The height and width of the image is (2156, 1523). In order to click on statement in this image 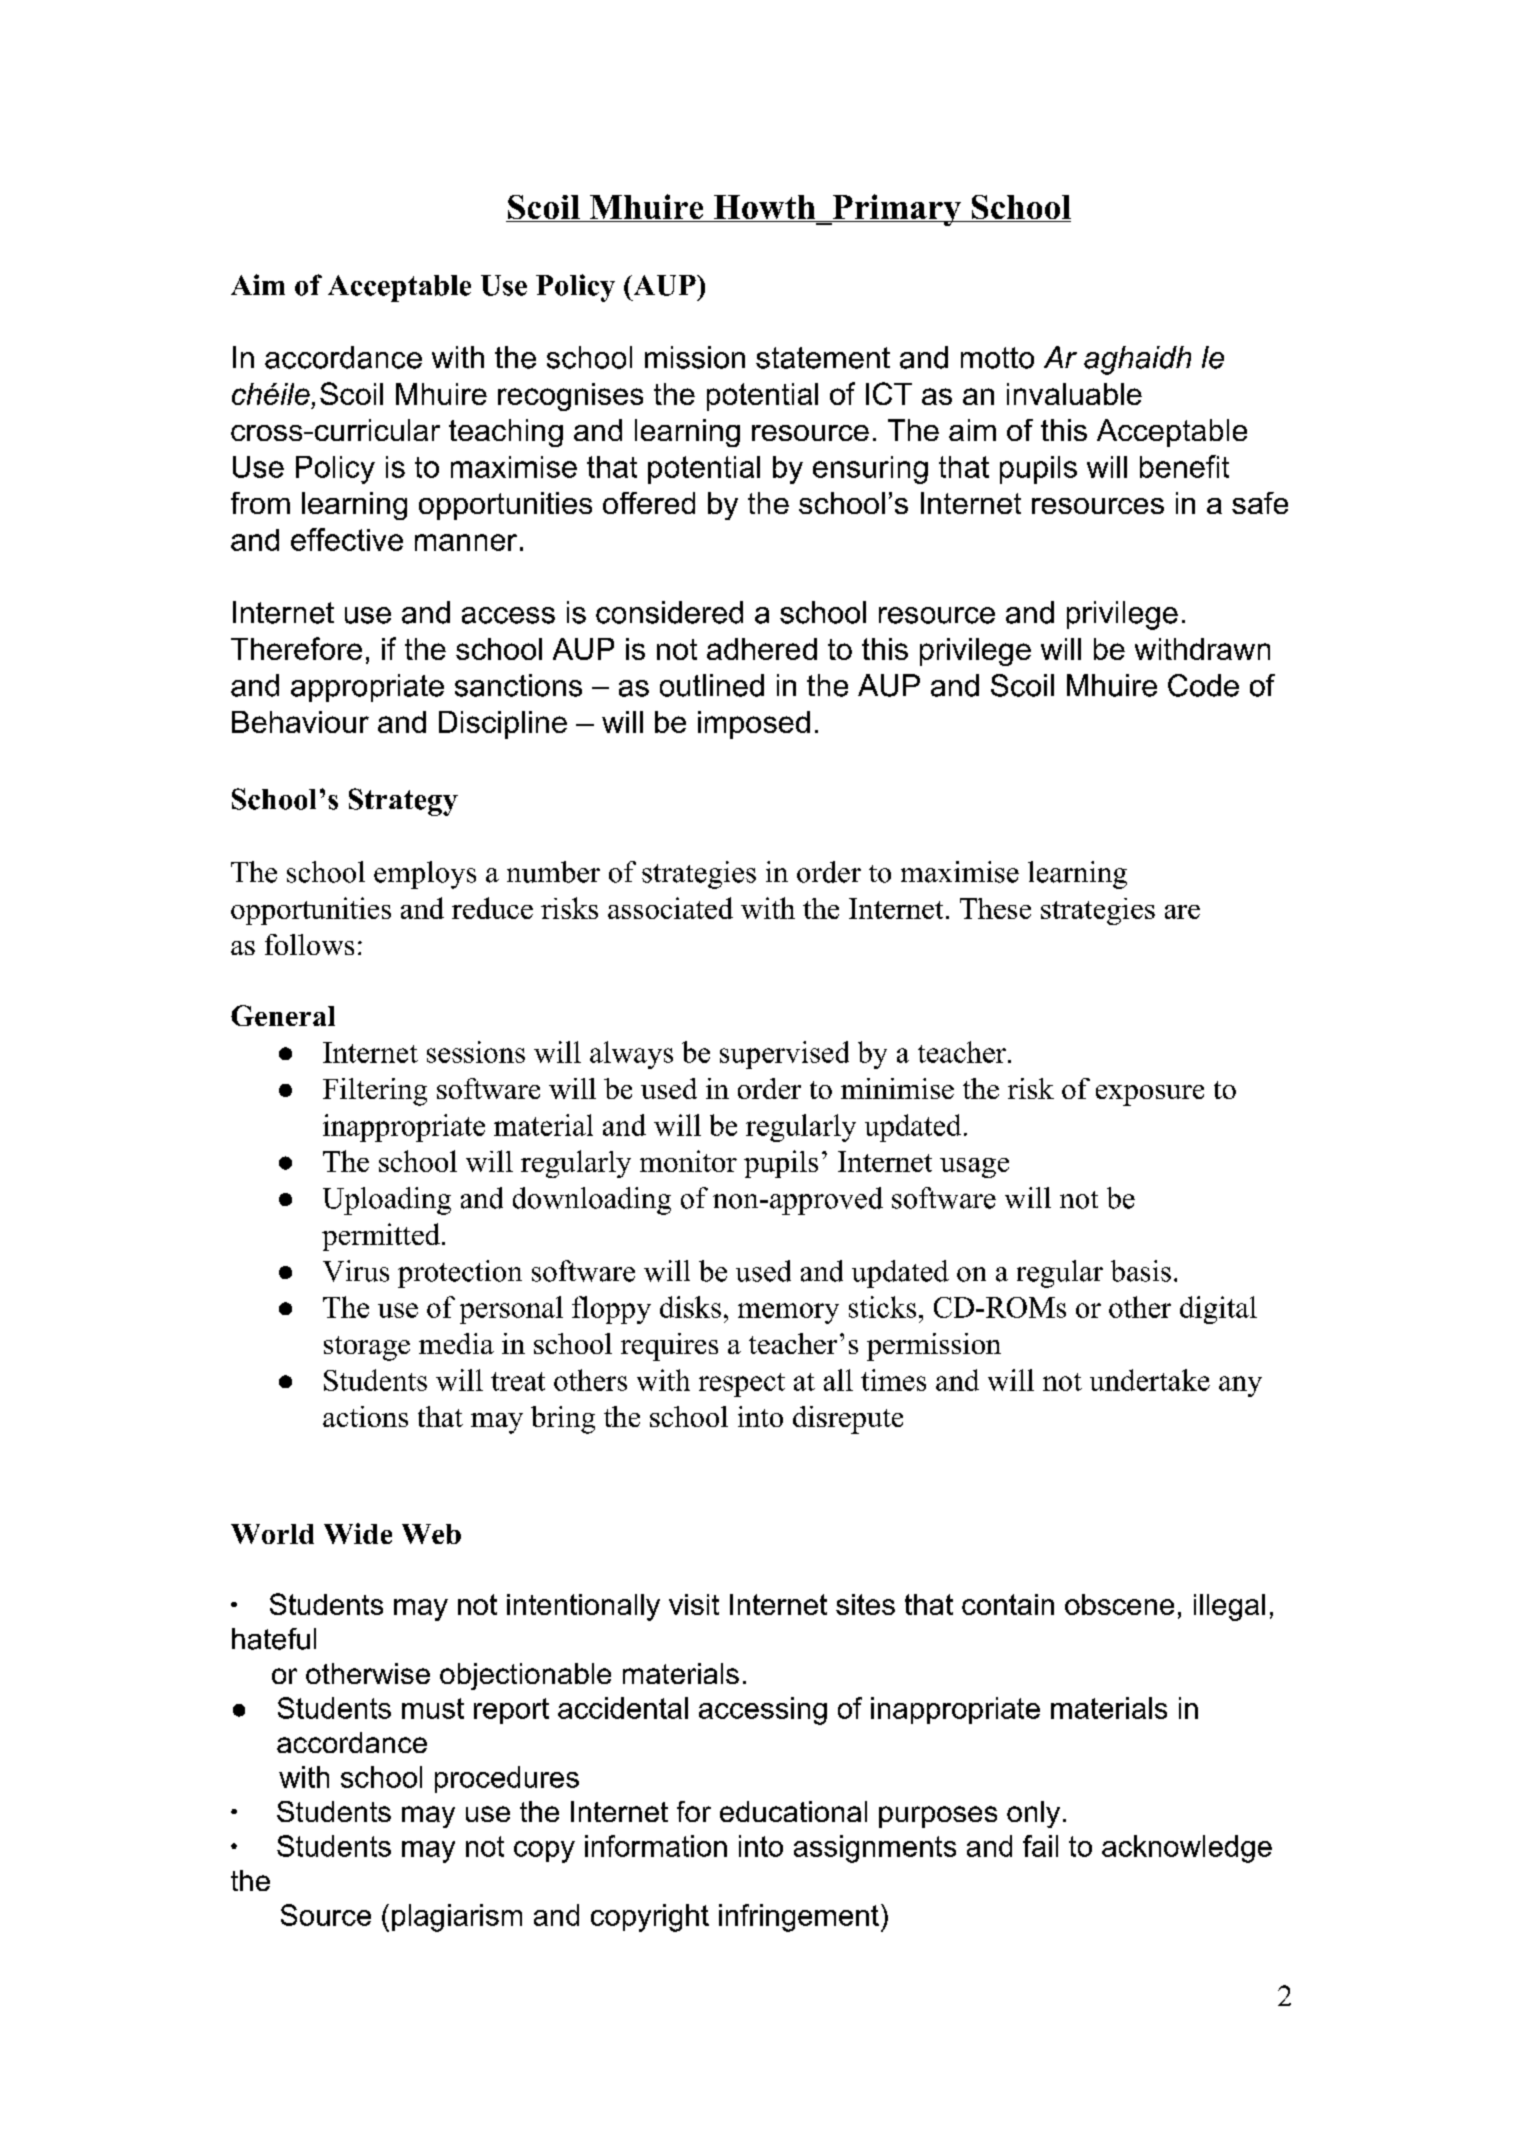, I will do `click(823, 358)`.
